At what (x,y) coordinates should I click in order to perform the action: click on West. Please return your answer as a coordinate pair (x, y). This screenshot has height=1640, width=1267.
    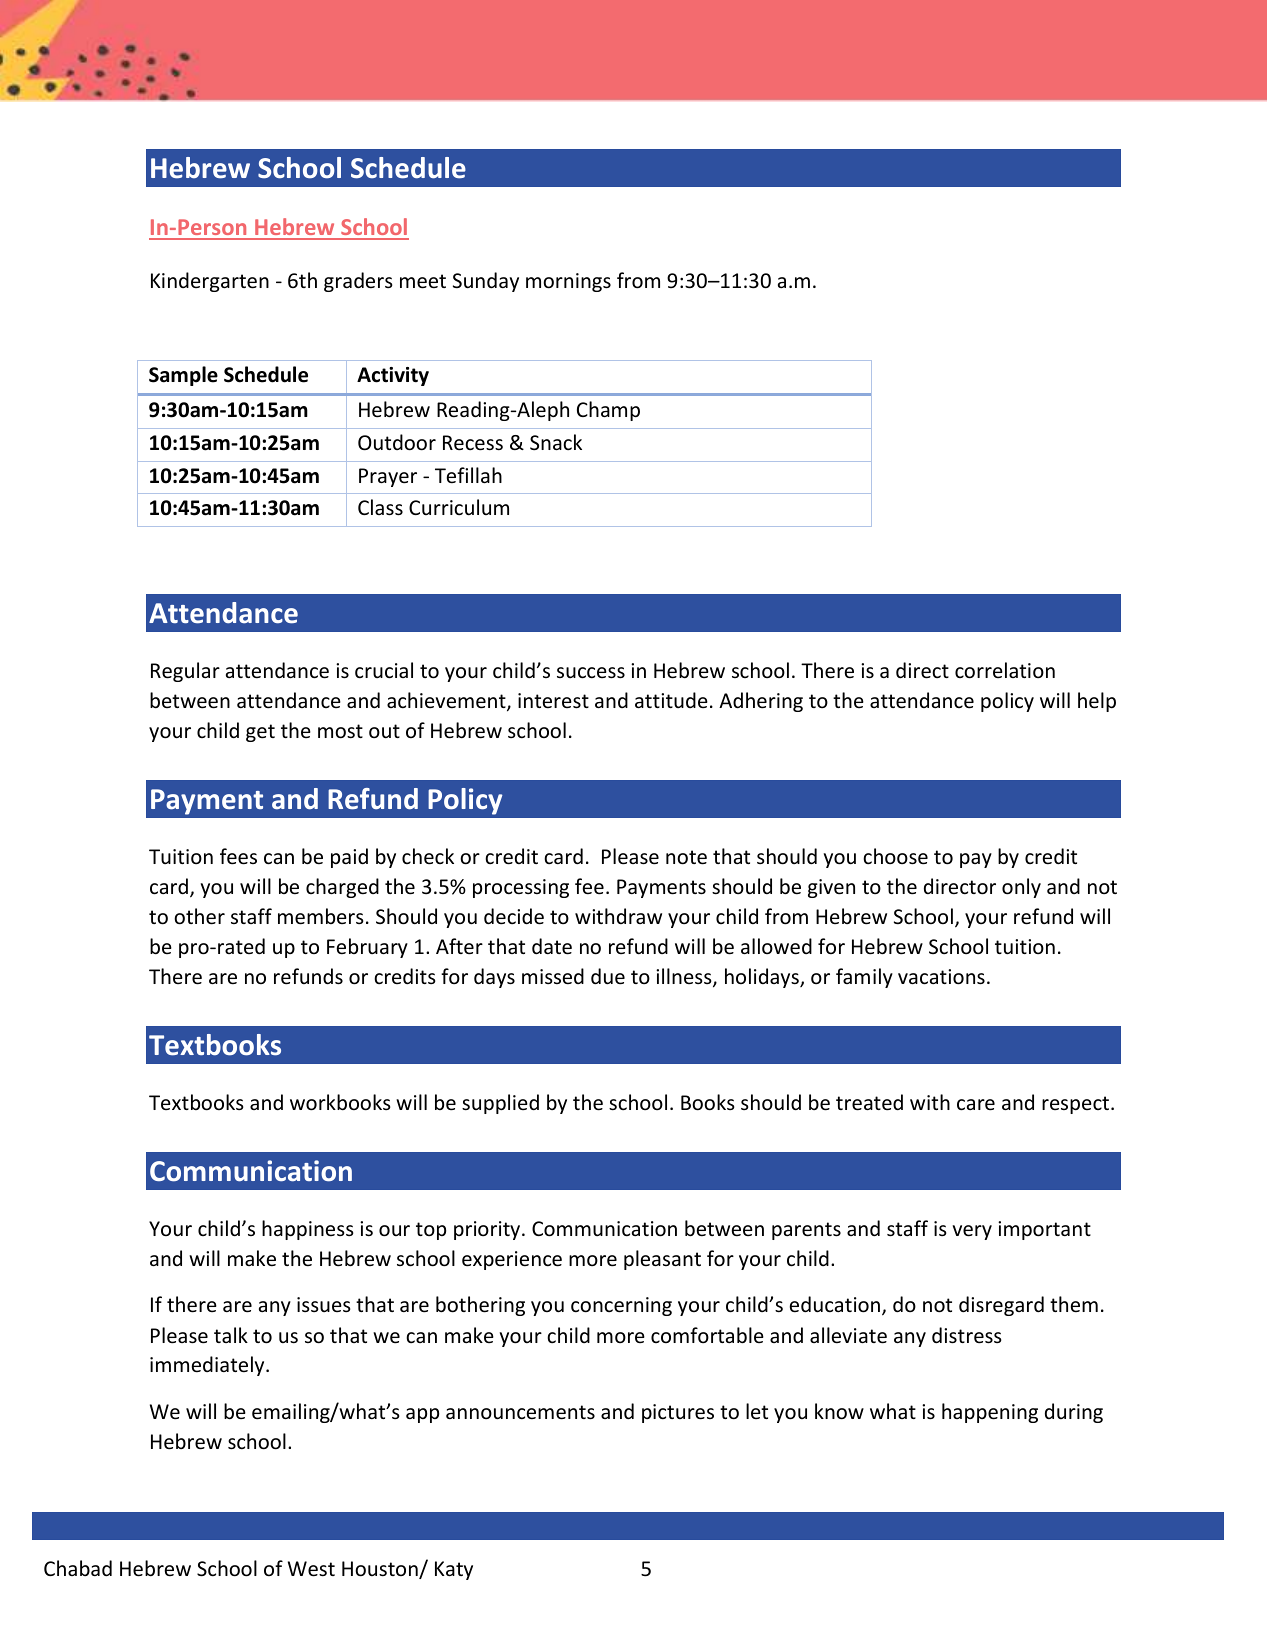
    Looking at the image, I should click on (311, 1569).
